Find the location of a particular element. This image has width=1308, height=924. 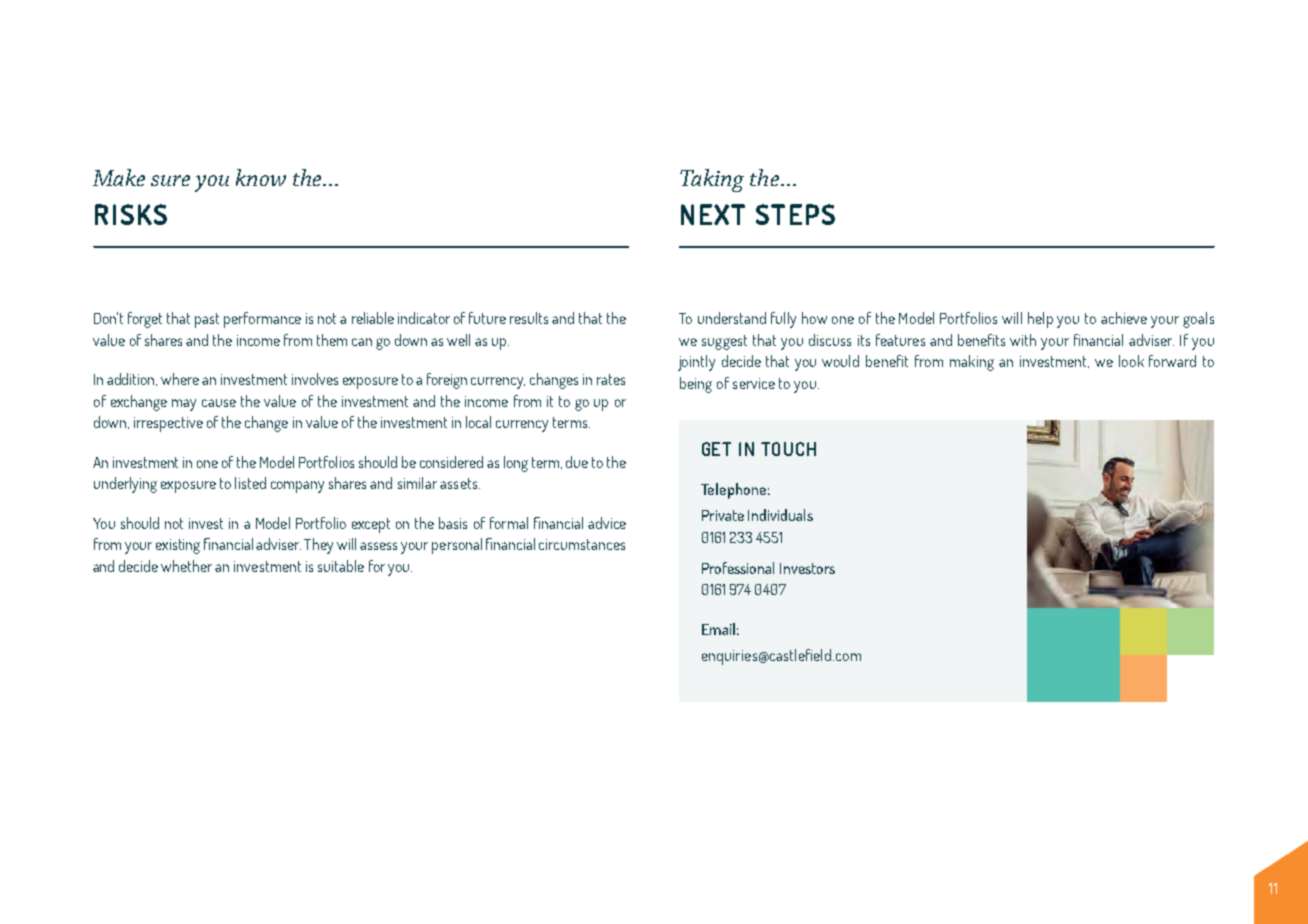

know is located at coordinates (261, 177).
